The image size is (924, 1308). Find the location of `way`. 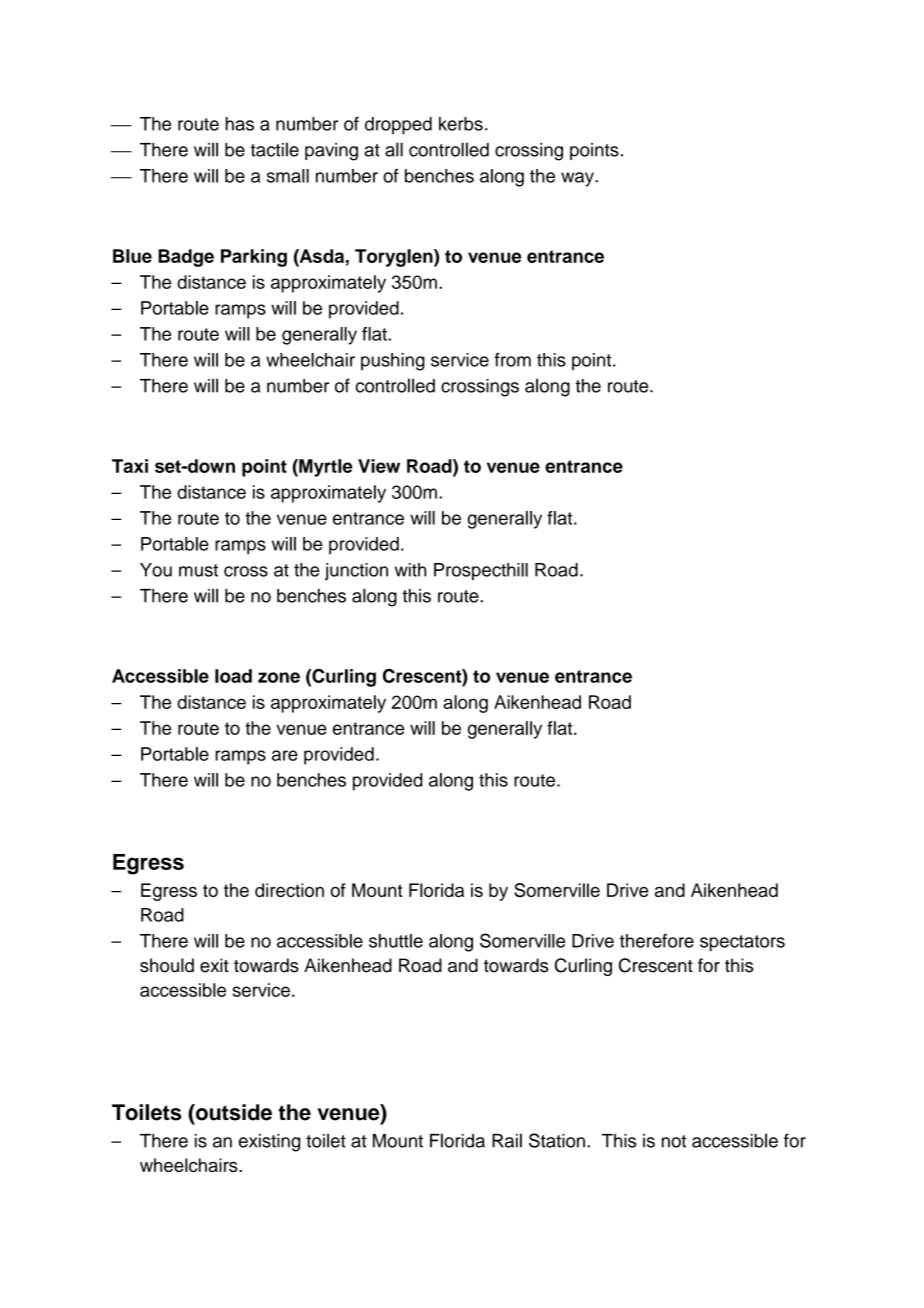

way is located at coordinates (578, 179).
